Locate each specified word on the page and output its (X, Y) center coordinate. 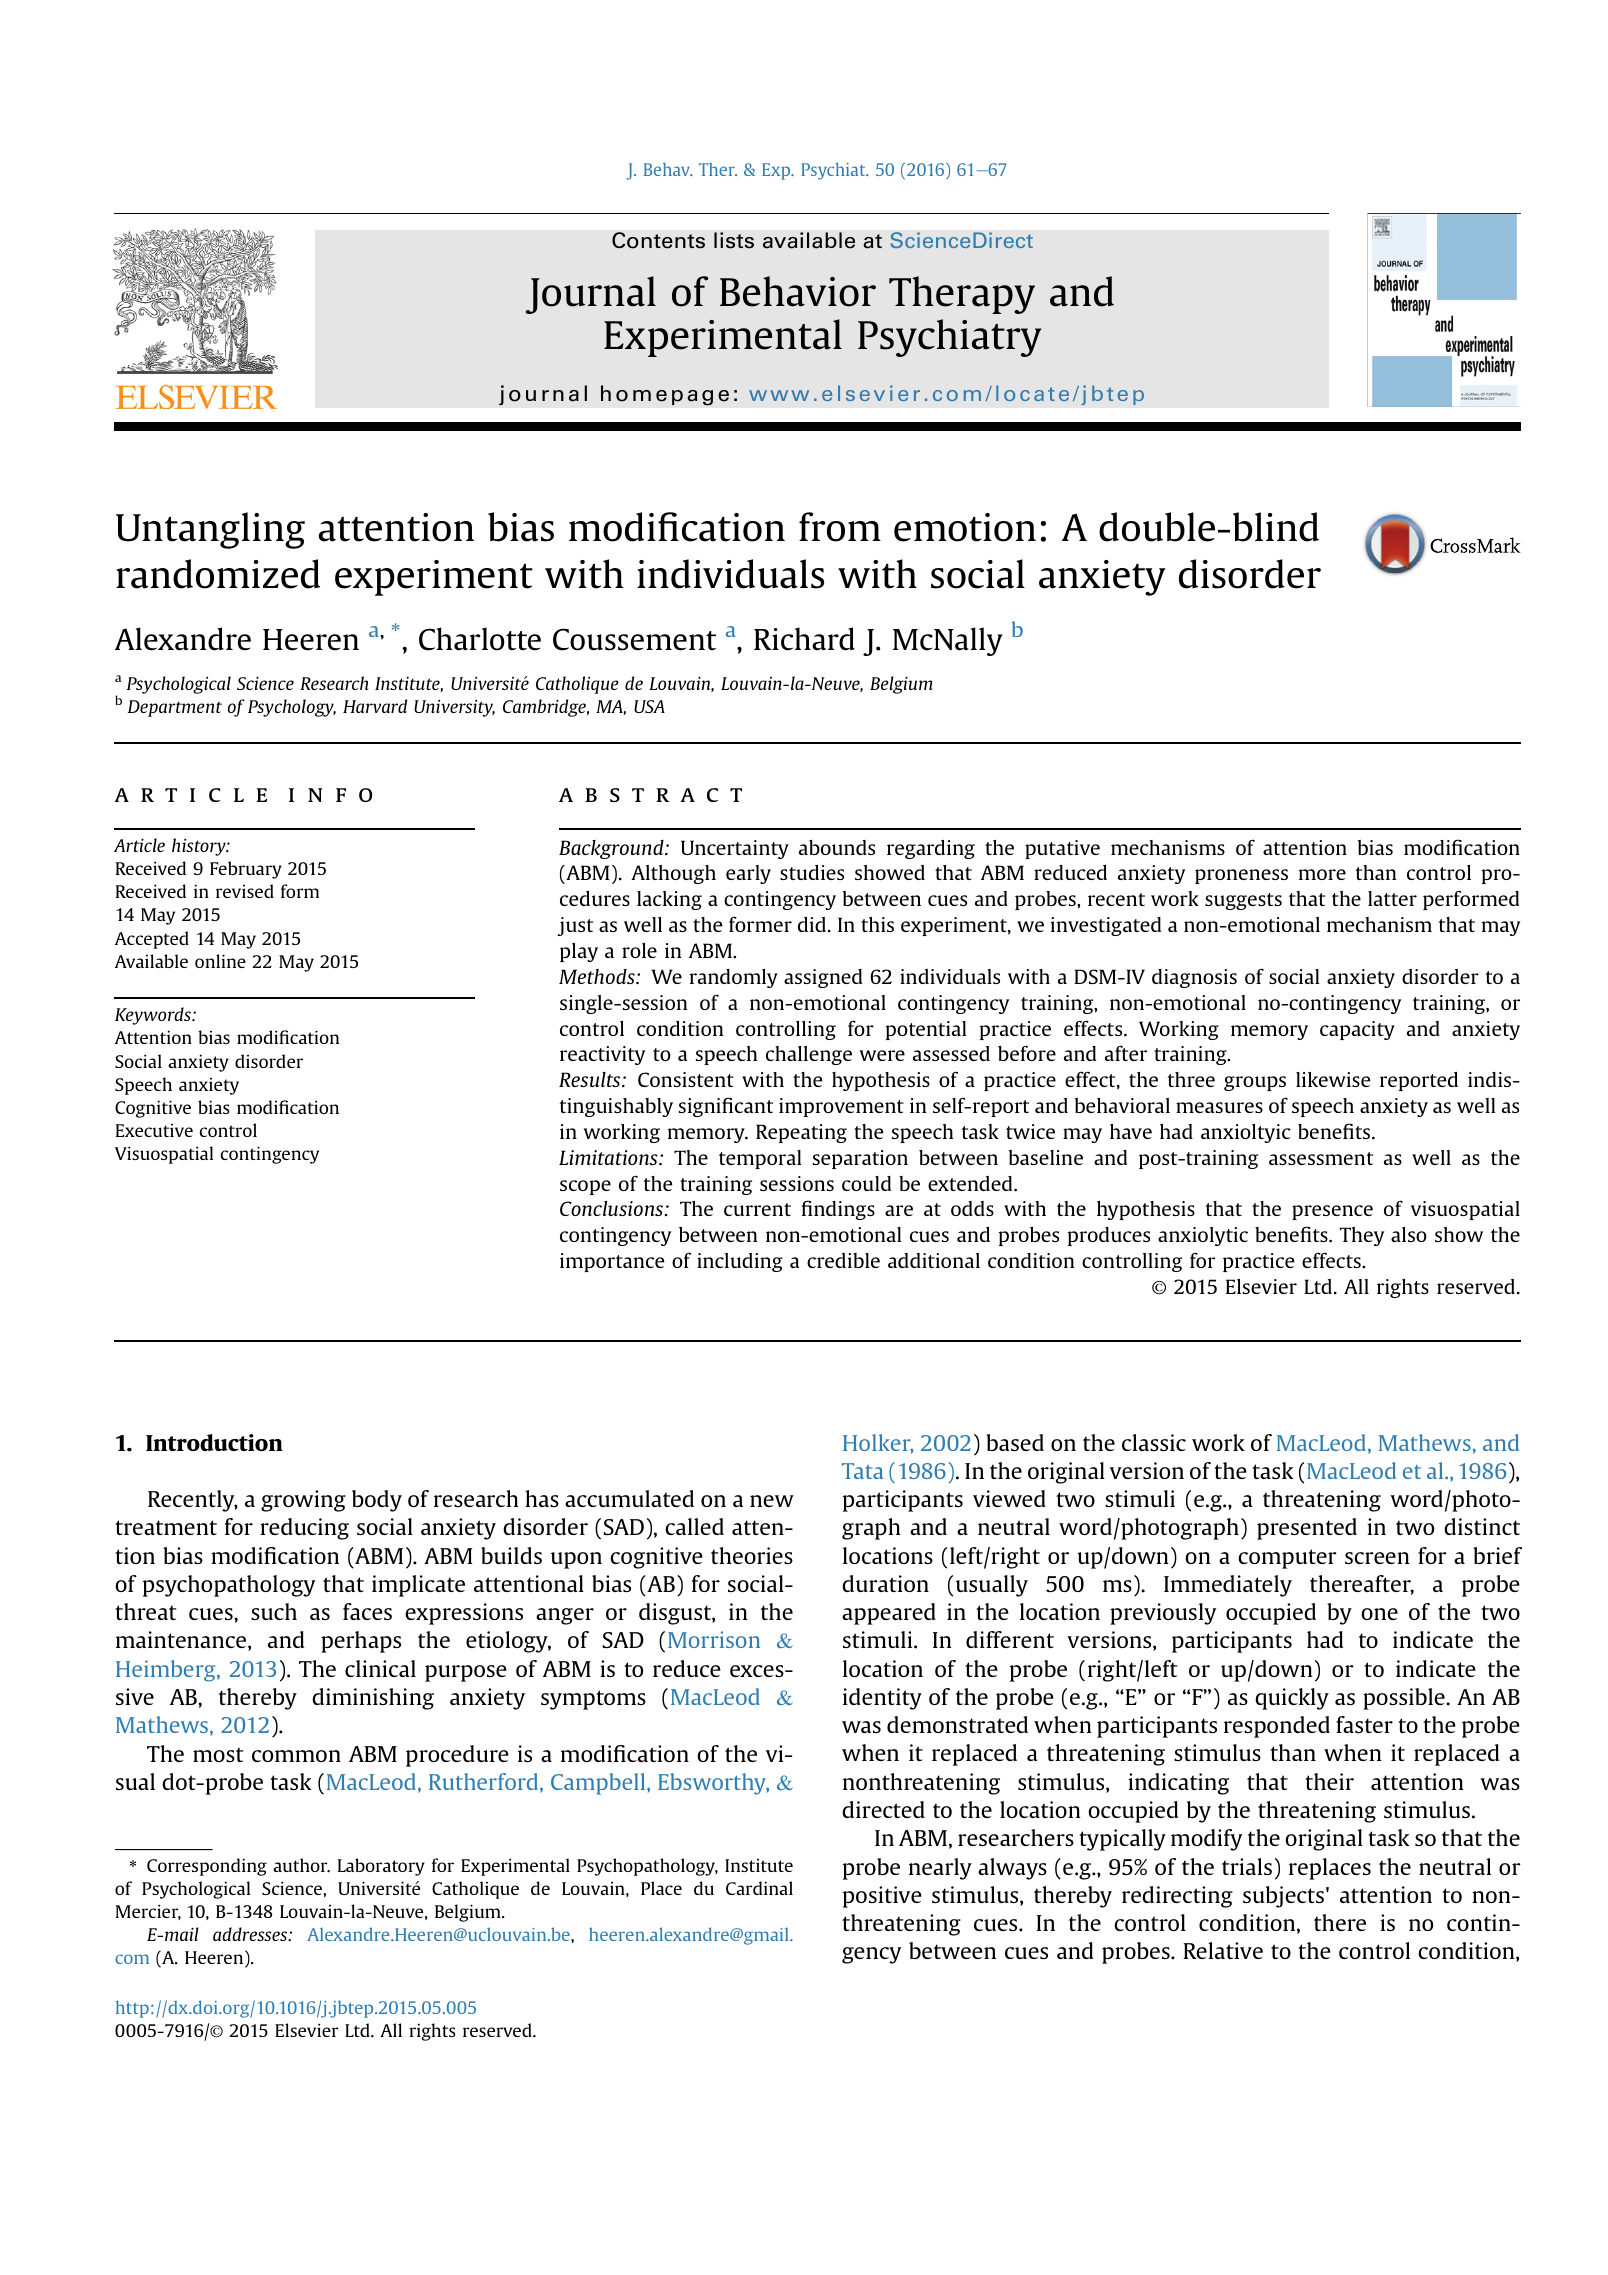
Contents (658, 240)
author (301, 1865)
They (1362, 1236)
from (840, 527)
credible (843, 1260)
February (246, 870)
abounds (837, 847)
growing (303, 1501)
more (1322, 874)
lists (734, 240)
